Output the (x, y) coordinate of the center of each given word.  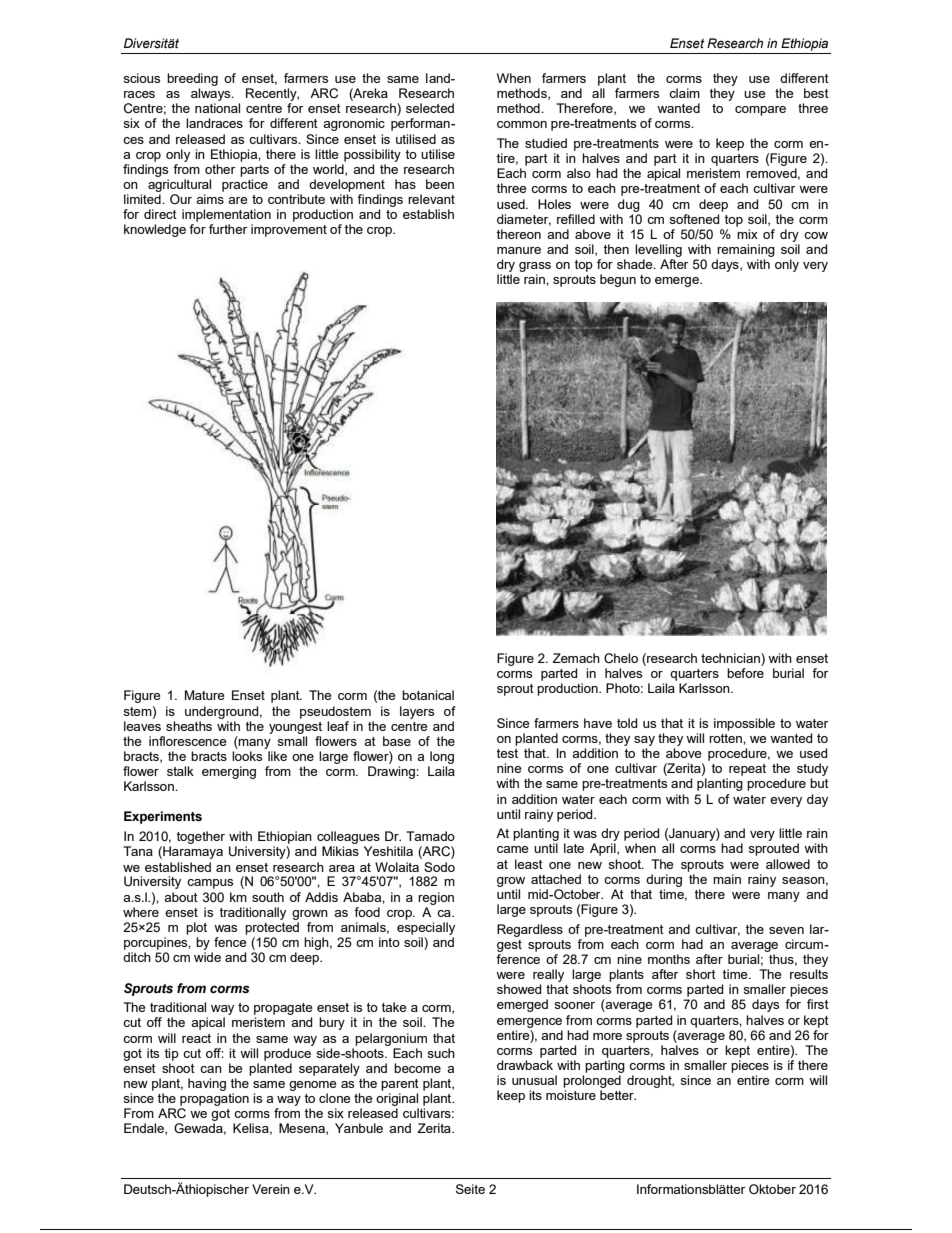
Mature (204, 695)
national (217, 108)
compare (760, 111)
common (522, 124)
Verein (271, 1189)
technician (731, 658)
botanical (428, 695)
